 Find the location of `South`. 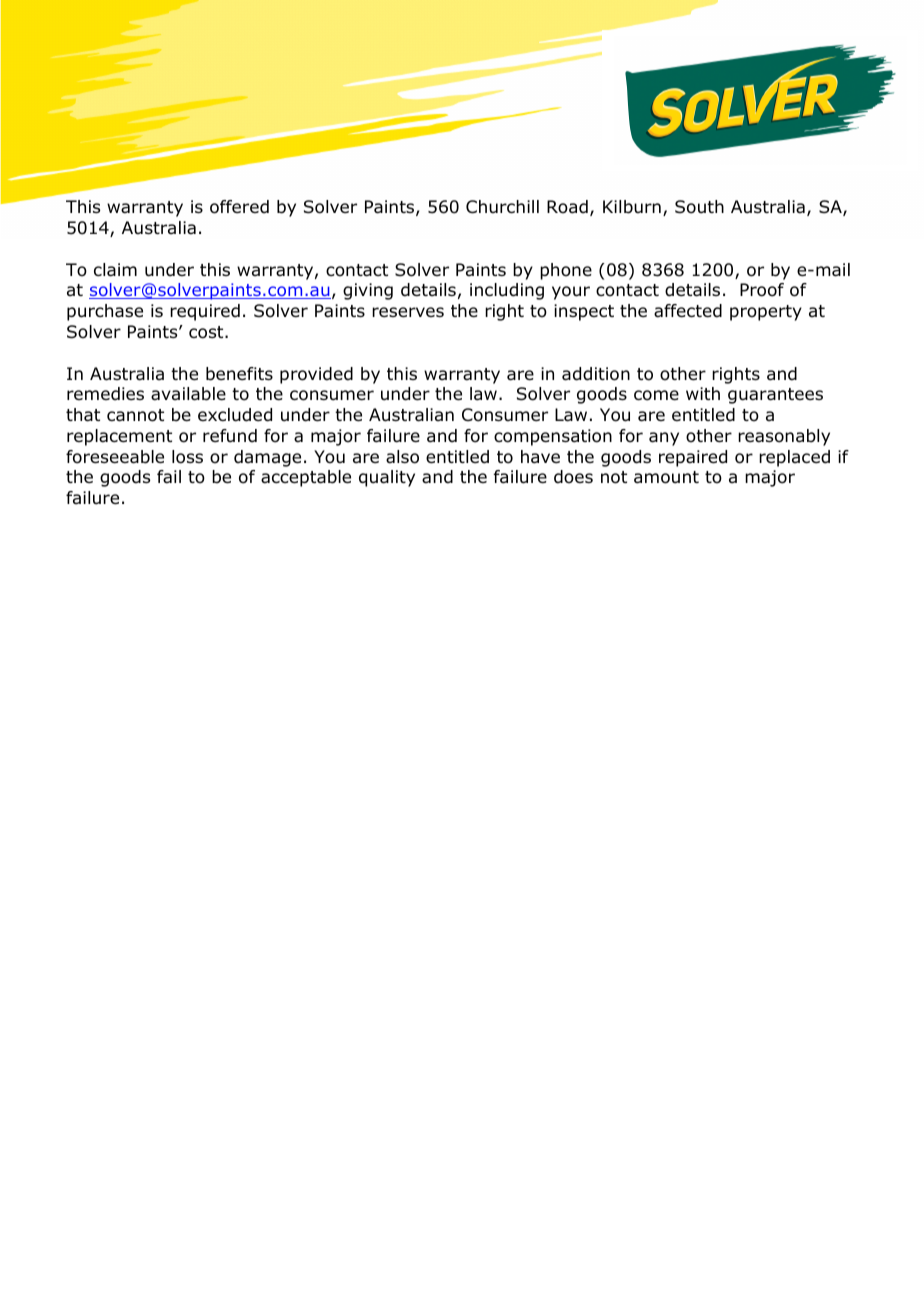

South is located at coordinates (699, 207).
